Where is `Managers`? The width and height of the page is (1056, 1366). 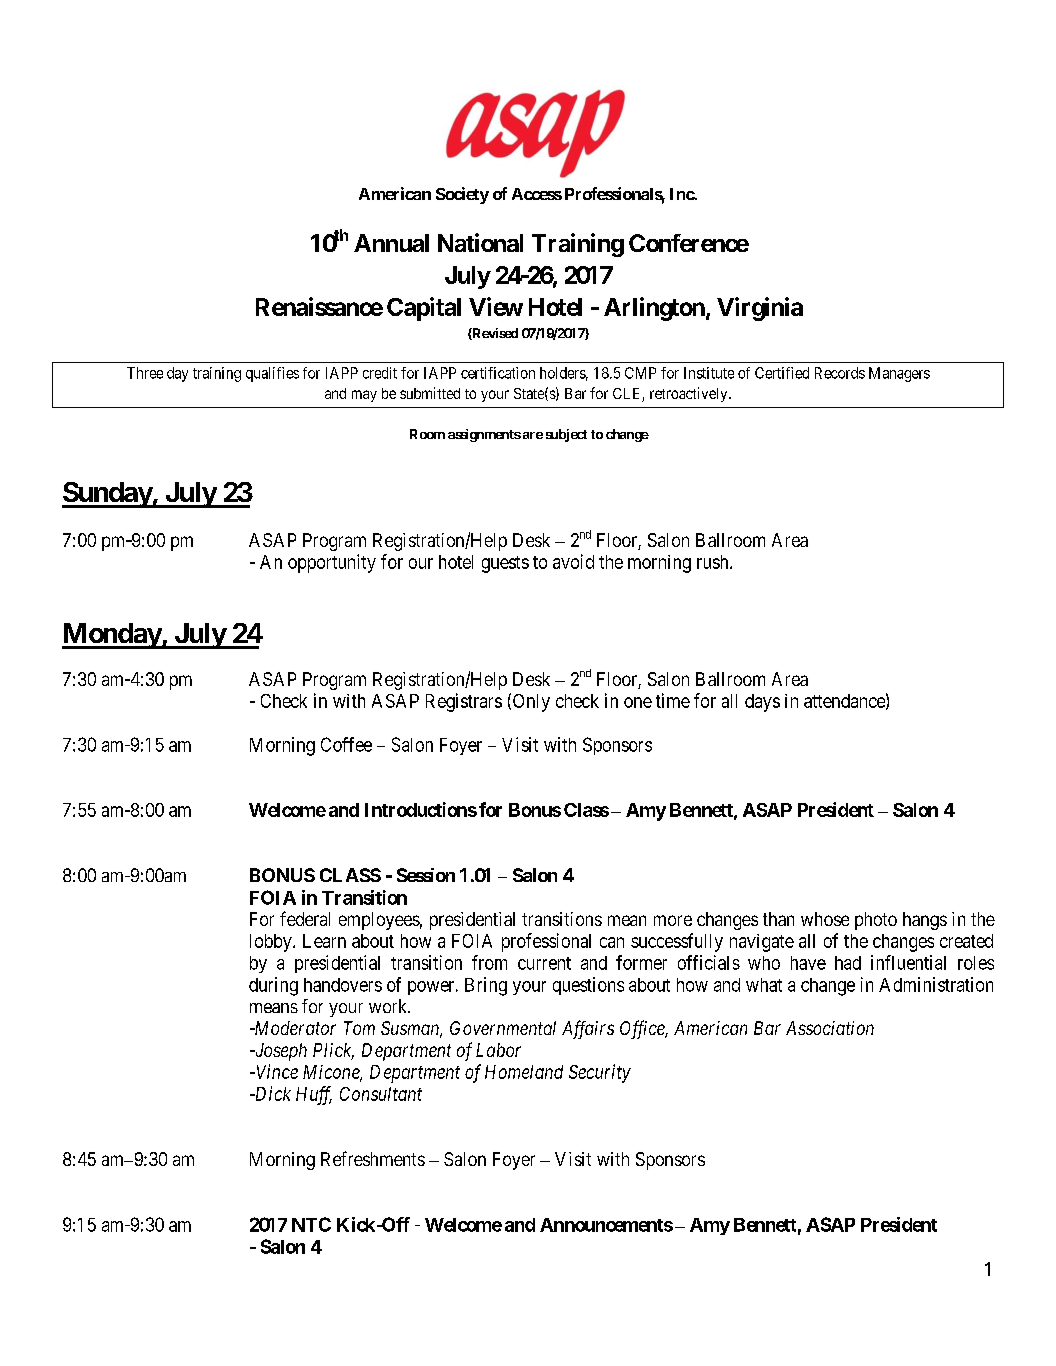
Managers is located at coordinates (899, 374).
